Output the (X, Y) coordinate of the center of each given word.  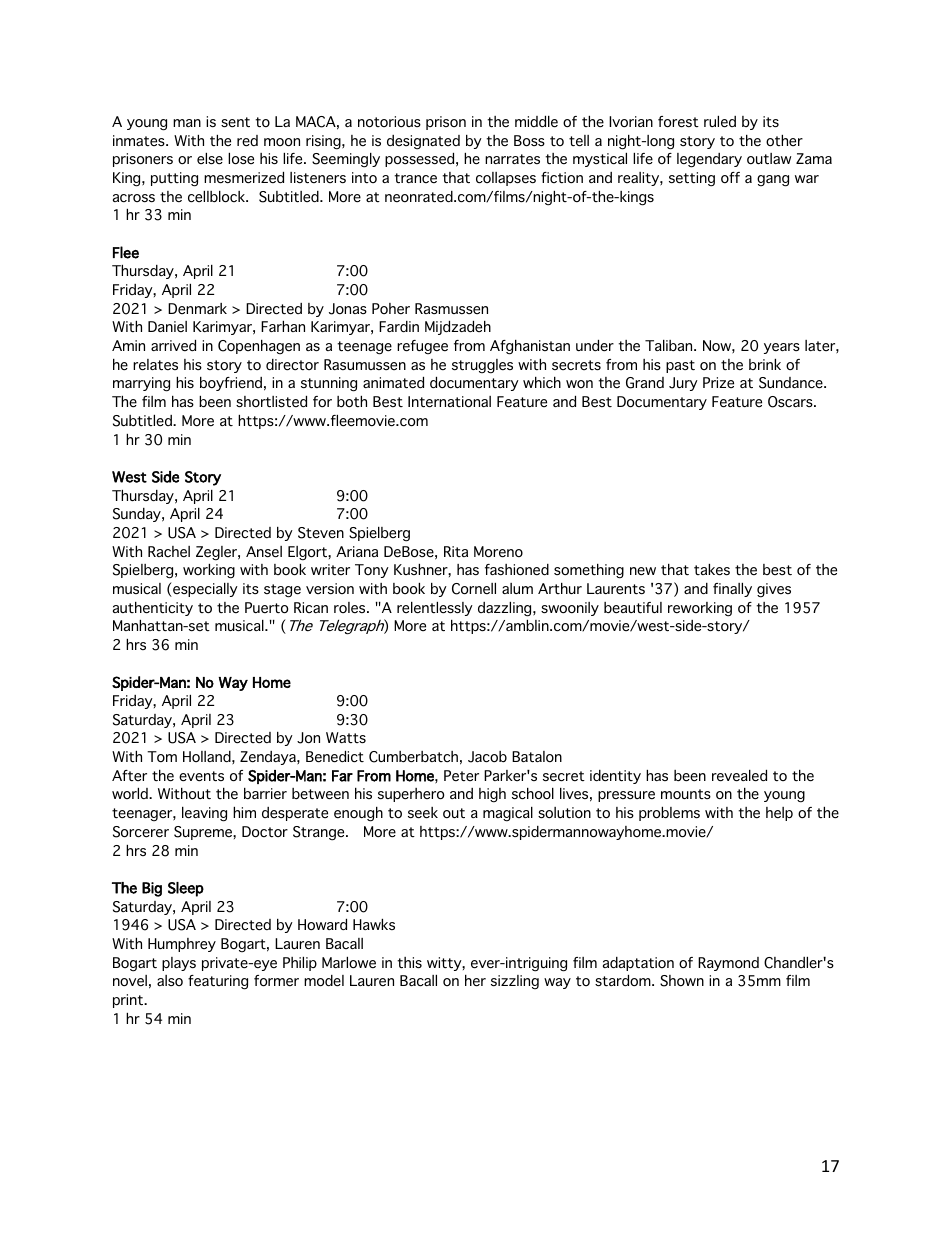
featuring (218, 982)
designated (423, 142)
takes (712, 570)
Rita (456, 551)
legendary (709, 160)
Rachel (169, 551)
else (210, 159)
